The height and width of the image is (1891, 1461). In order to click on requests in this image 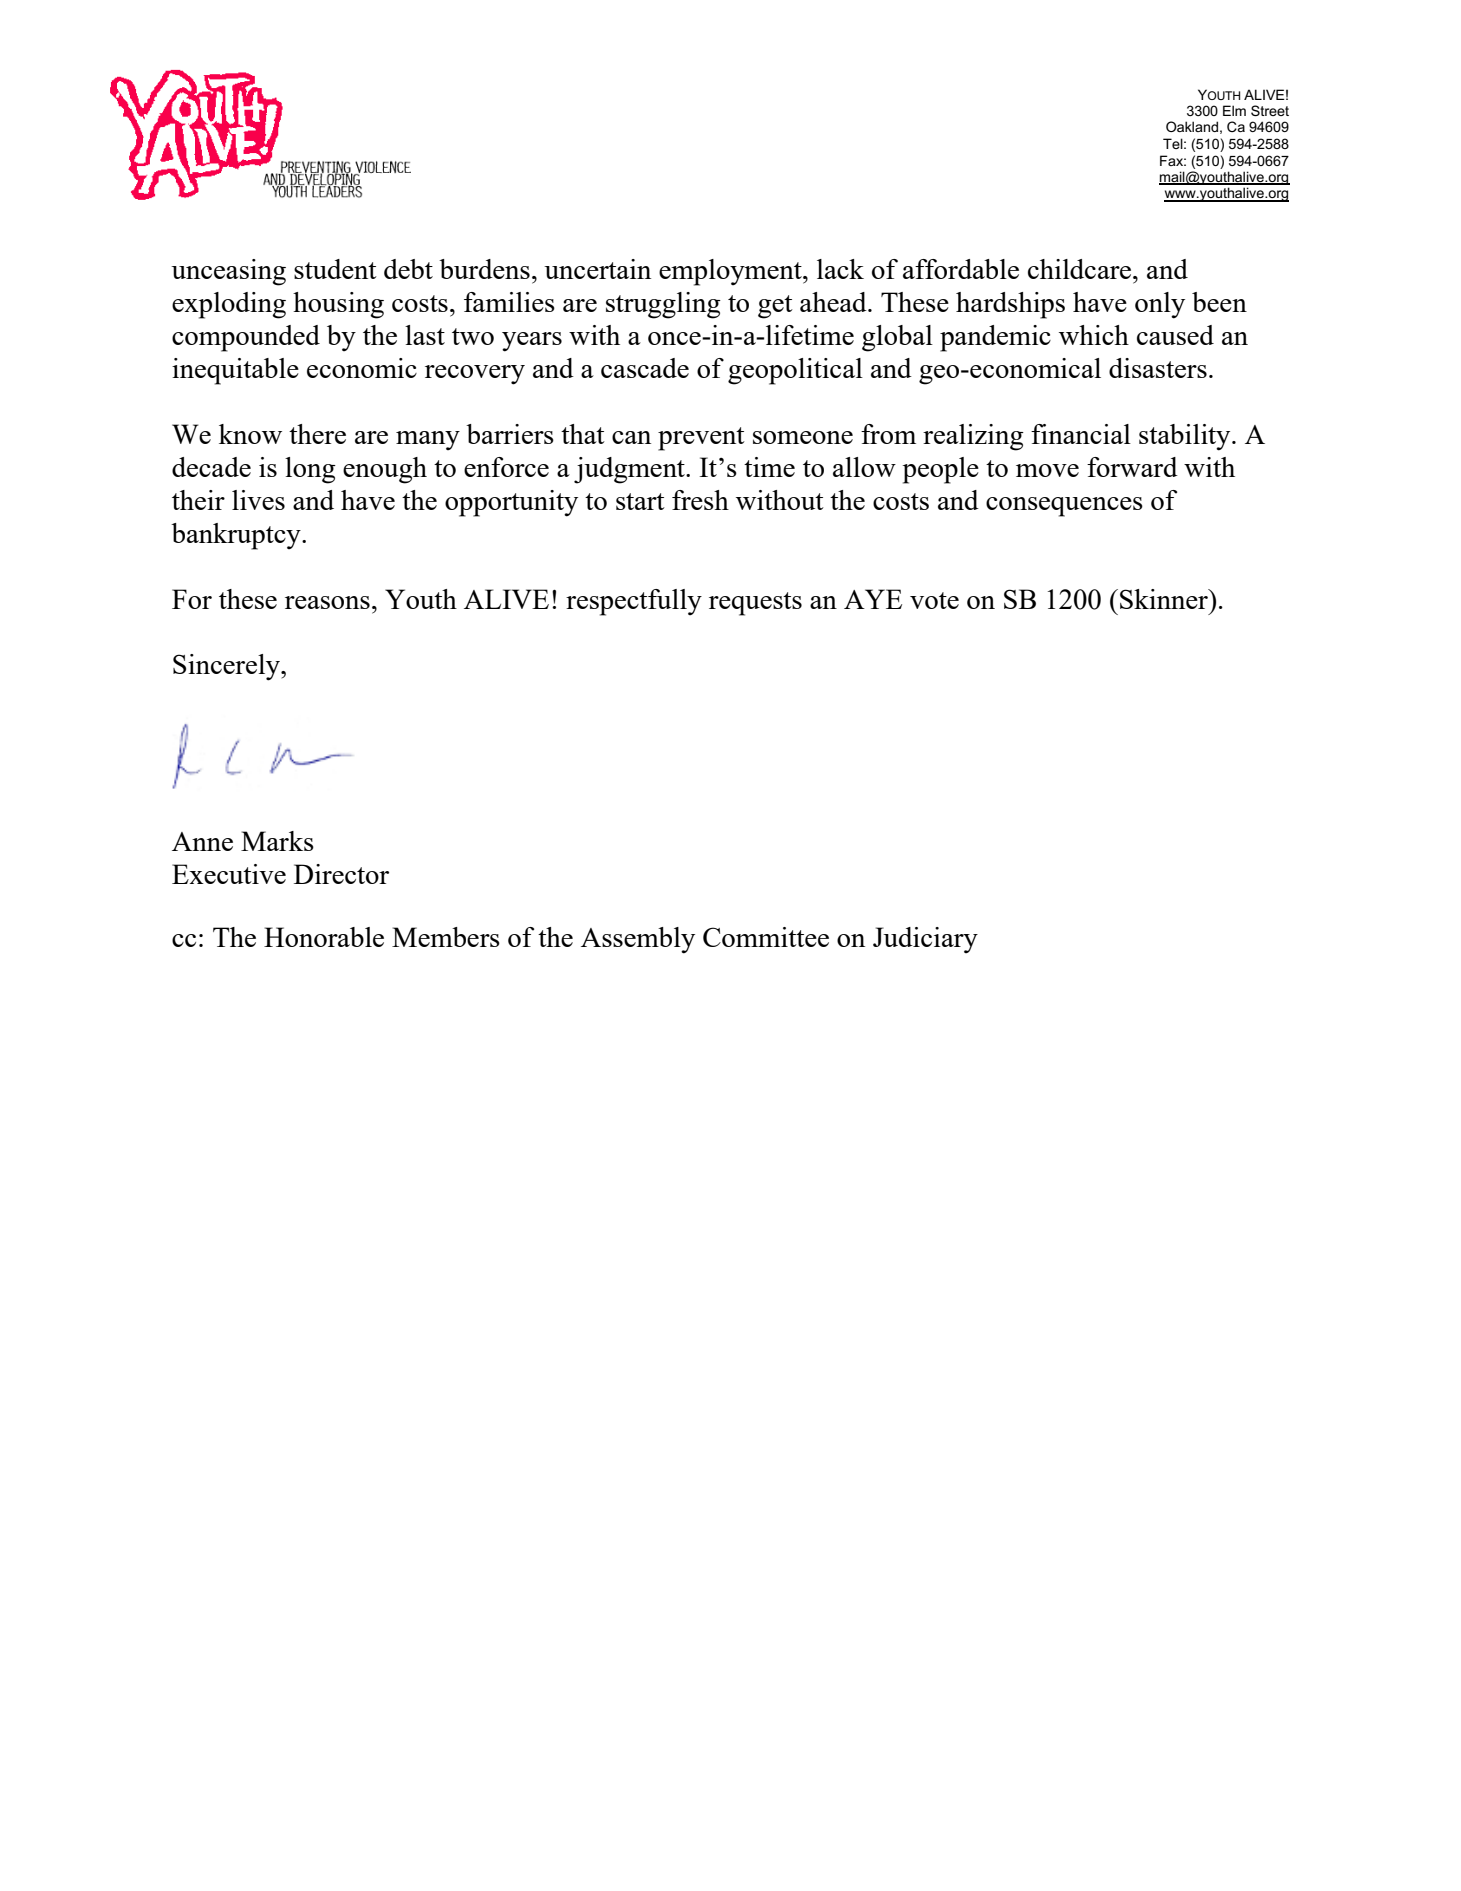, I will do `click(755, 604)`.
